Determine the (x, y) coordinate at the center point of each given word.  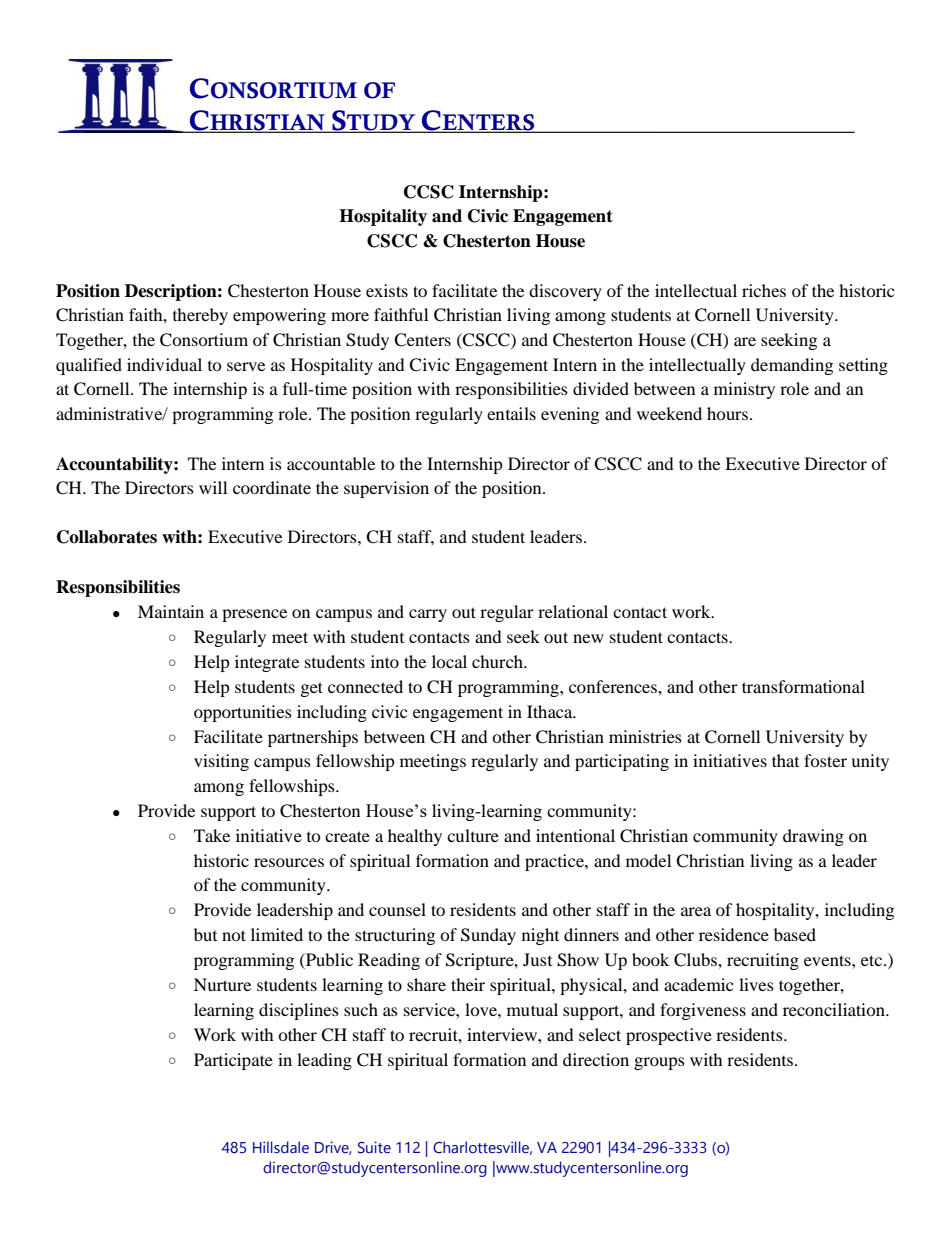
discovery (565, 292)
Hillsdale (281, 1147)
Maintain (171, 611)
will (213, 487)
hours (729, 413)
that (785, 760)
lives (756, 984)
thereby (200, 316)
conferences (614, 686)
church (498, 661)
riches (764, 290)
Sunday (488, 936)
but (205, 934)
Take (212, 835)
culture (473, 835)
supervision (386, 489)
